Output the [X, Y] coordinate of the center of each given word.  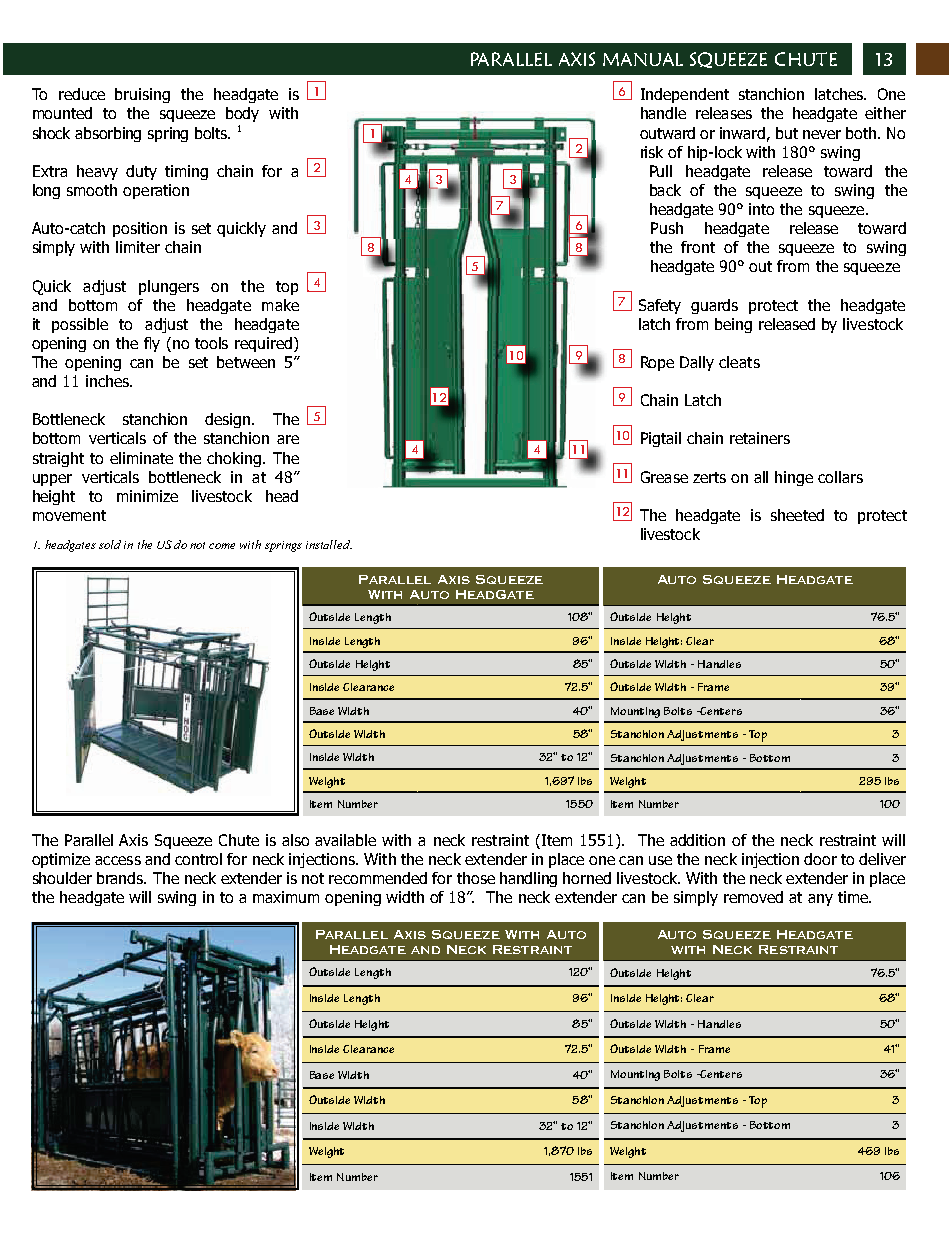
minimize [147, 496]
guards [714, 306]
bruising [142, 95]
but [787, 133]
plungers [169, 287]
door [820, 859]
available [345, 840]
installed [329, 544]
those [476, 878]
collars [840, 477]
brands [121, 878]
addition [697, 840]
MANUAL [643, 59]
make [280, 305]
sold [110, 544]
